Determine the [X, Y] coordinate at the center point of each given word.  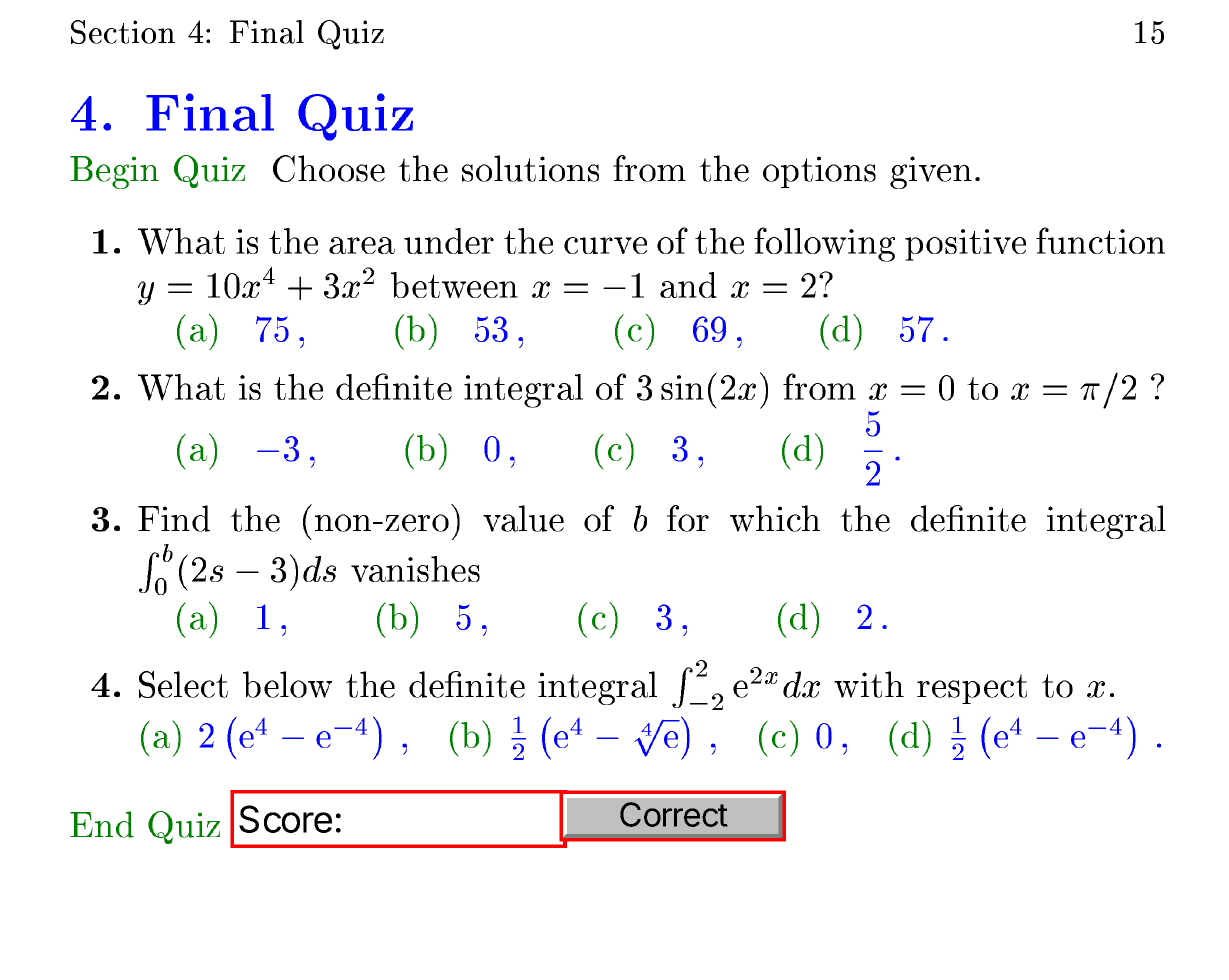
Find [174, 518]
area [362, 245]
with [869, 684]
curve [605, 245]
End [102, 824]
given [931, 172]
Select [183, 684]
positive [965, 245]
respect [972, 689]
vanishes [415, 569]
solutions [530, 168]
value [523, 518]
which [775, 518]
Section [123, 32]
